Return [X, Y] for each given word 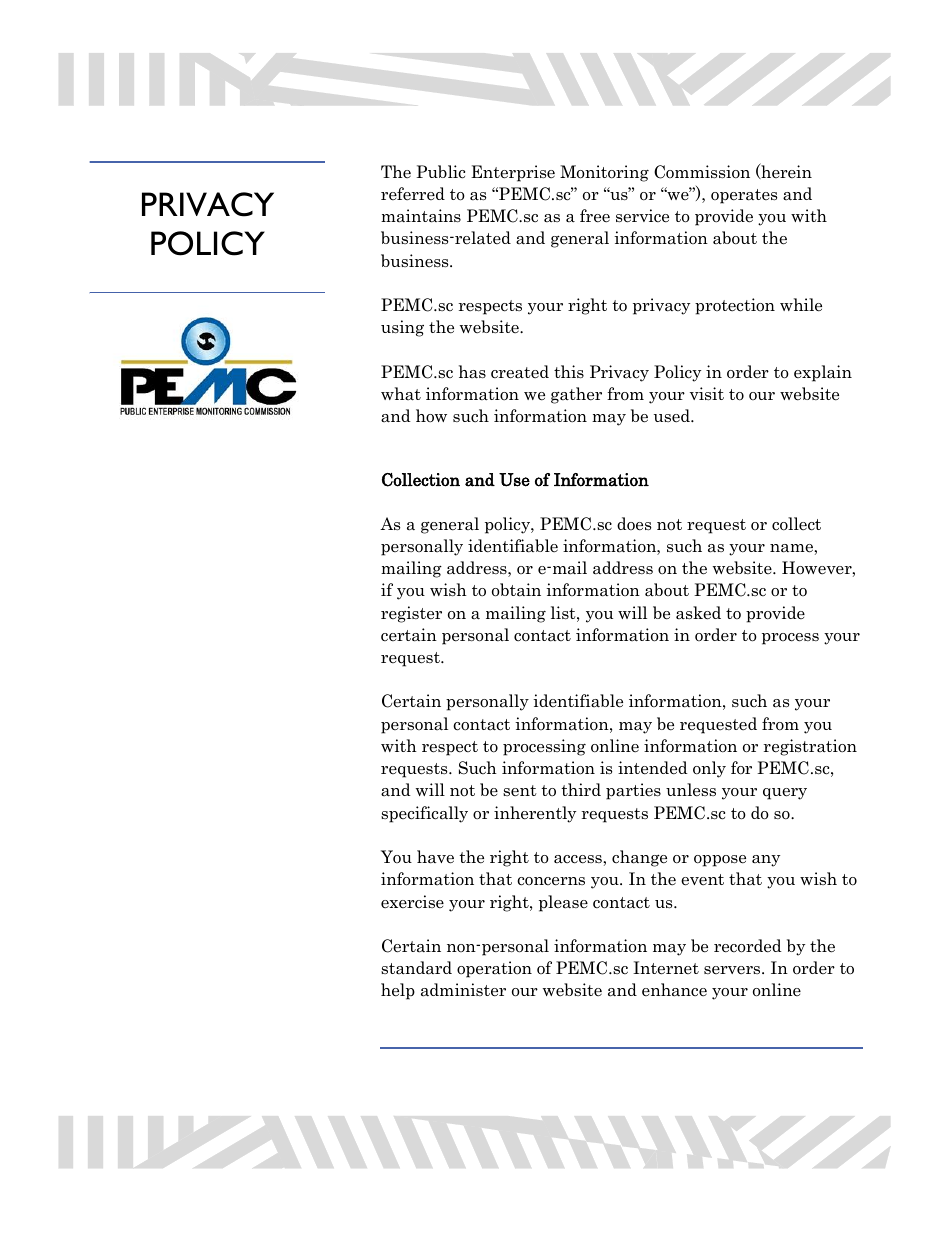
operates [744, 196]
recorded [748, 946]
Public [440, 172]
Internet [666, 968]
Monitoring [604, 173]
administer [463, 990]
